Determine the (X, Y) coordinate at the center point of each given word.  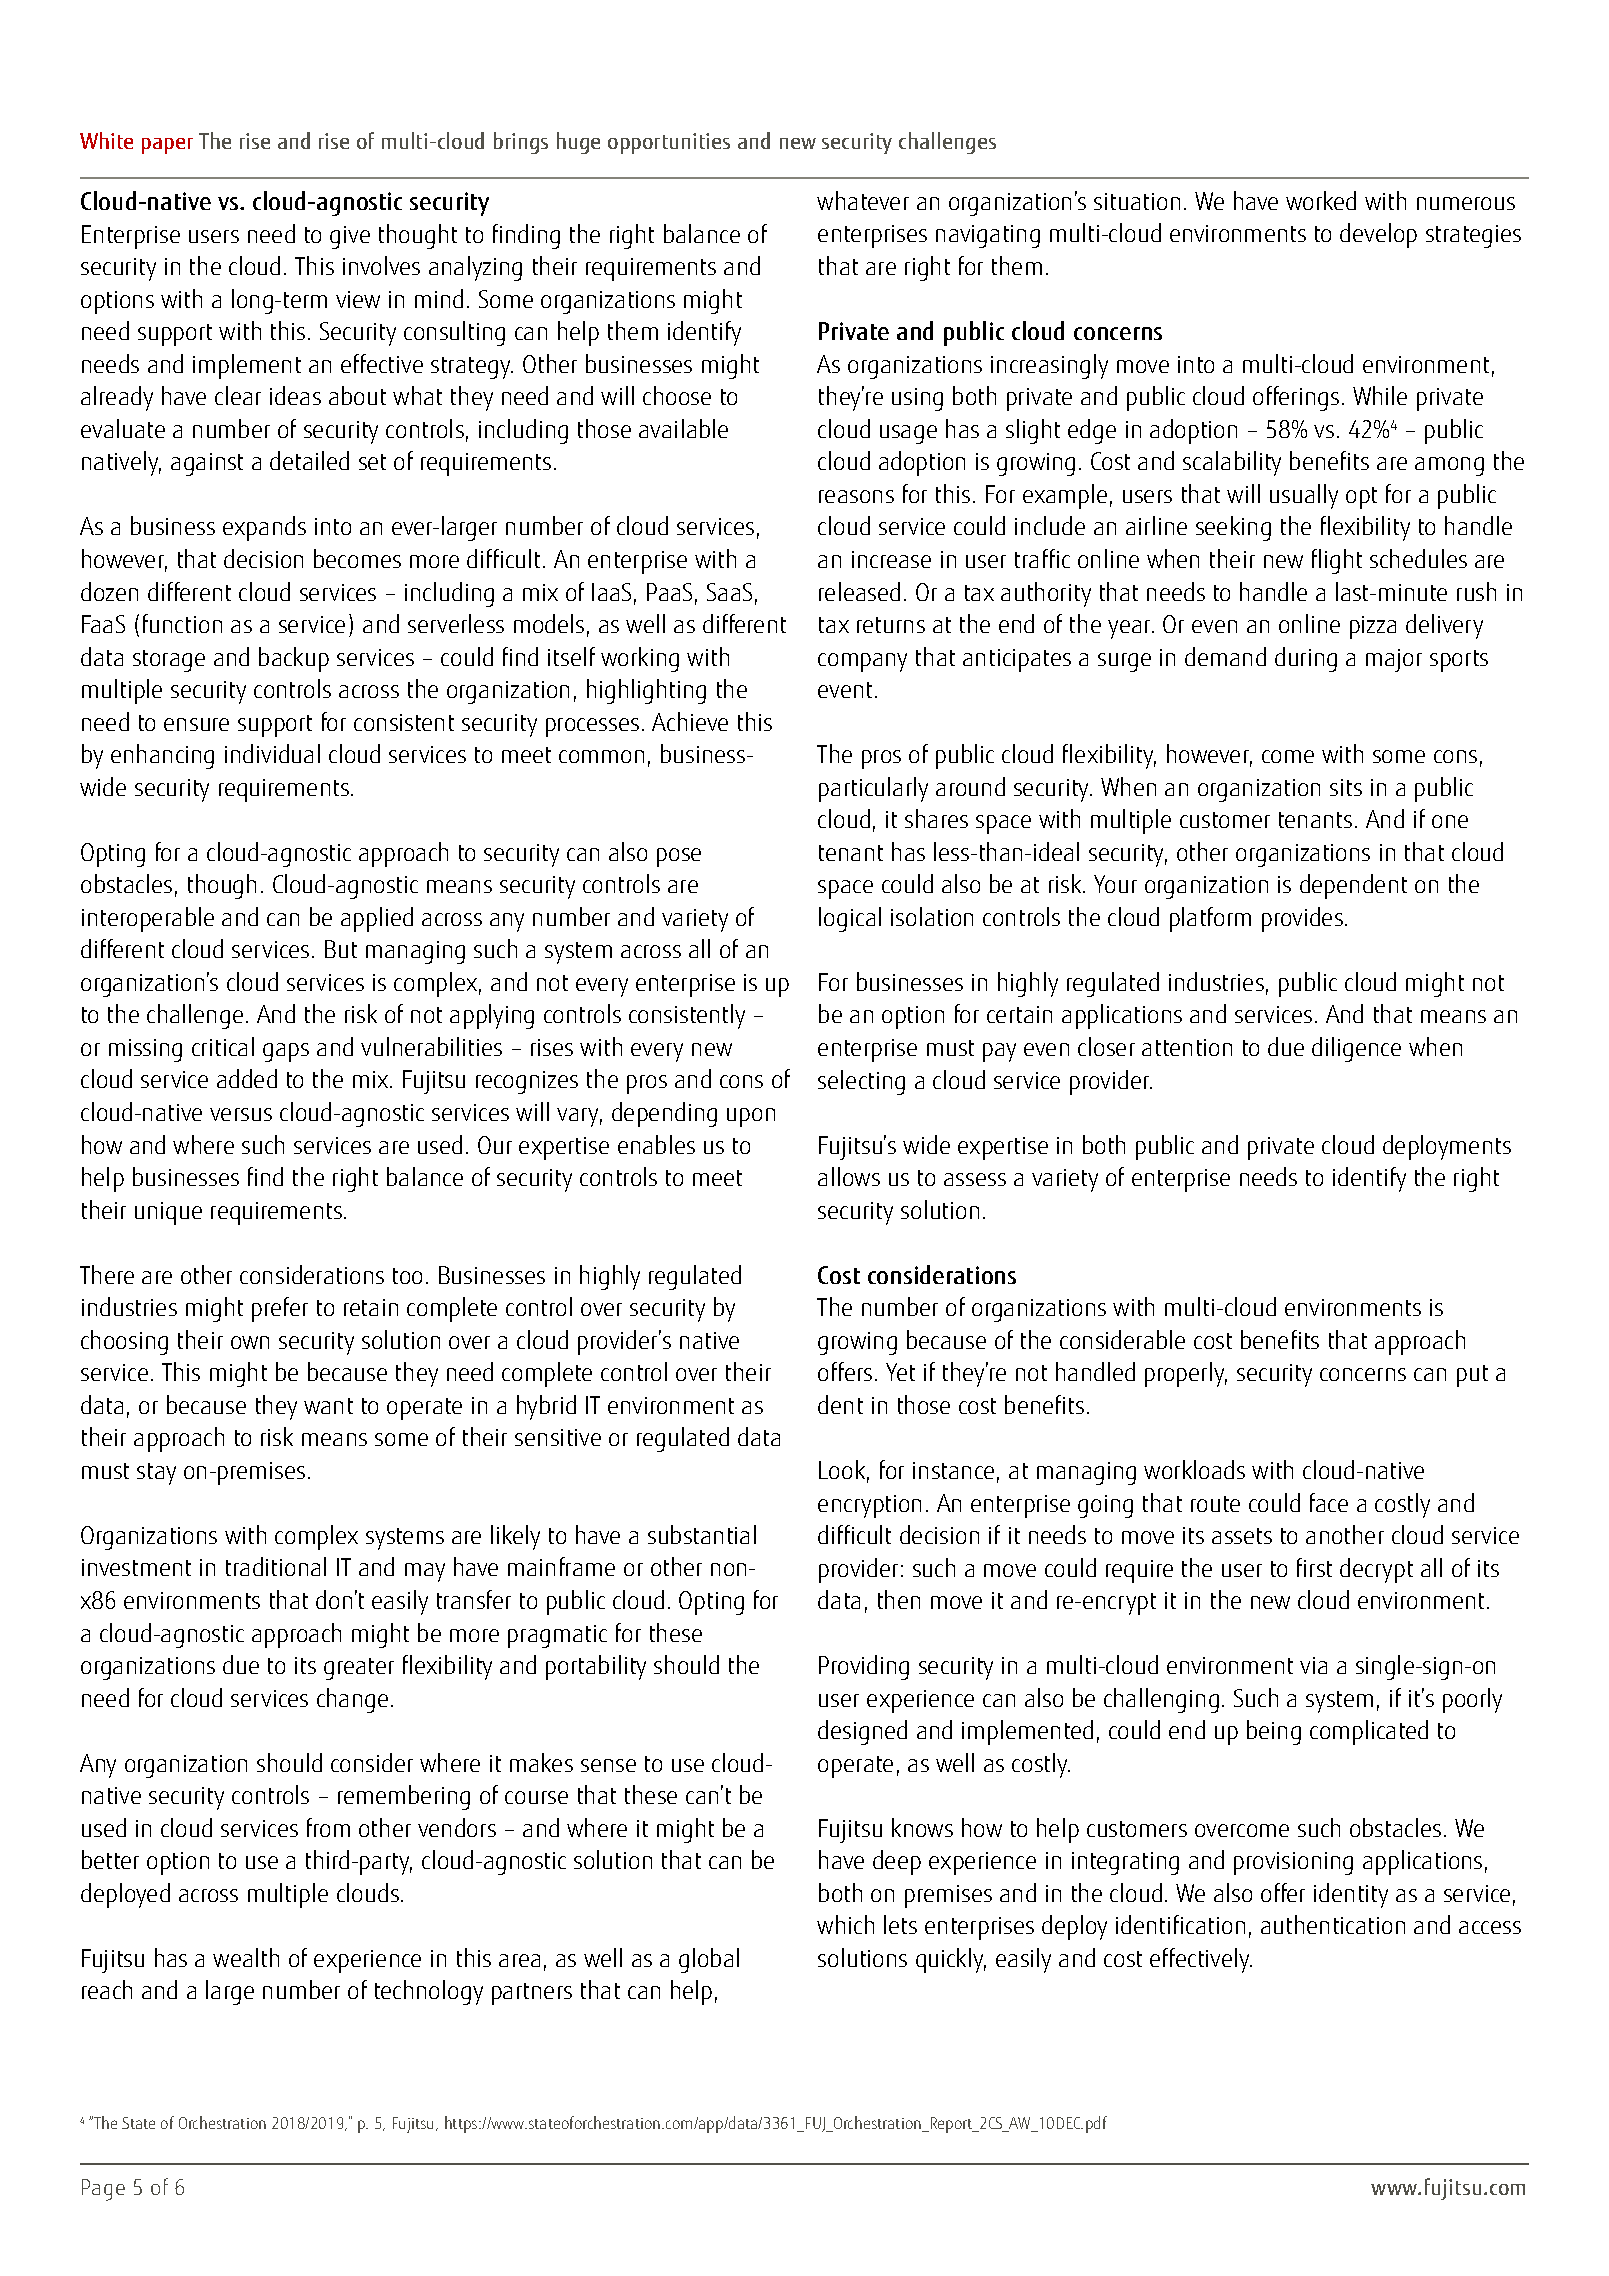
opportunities (669, 143)
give (350, 237)
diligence (1356, 1049)
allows (849, 1176)
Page (103, 2190)
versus (241, 1114)
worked (1321, 200)
